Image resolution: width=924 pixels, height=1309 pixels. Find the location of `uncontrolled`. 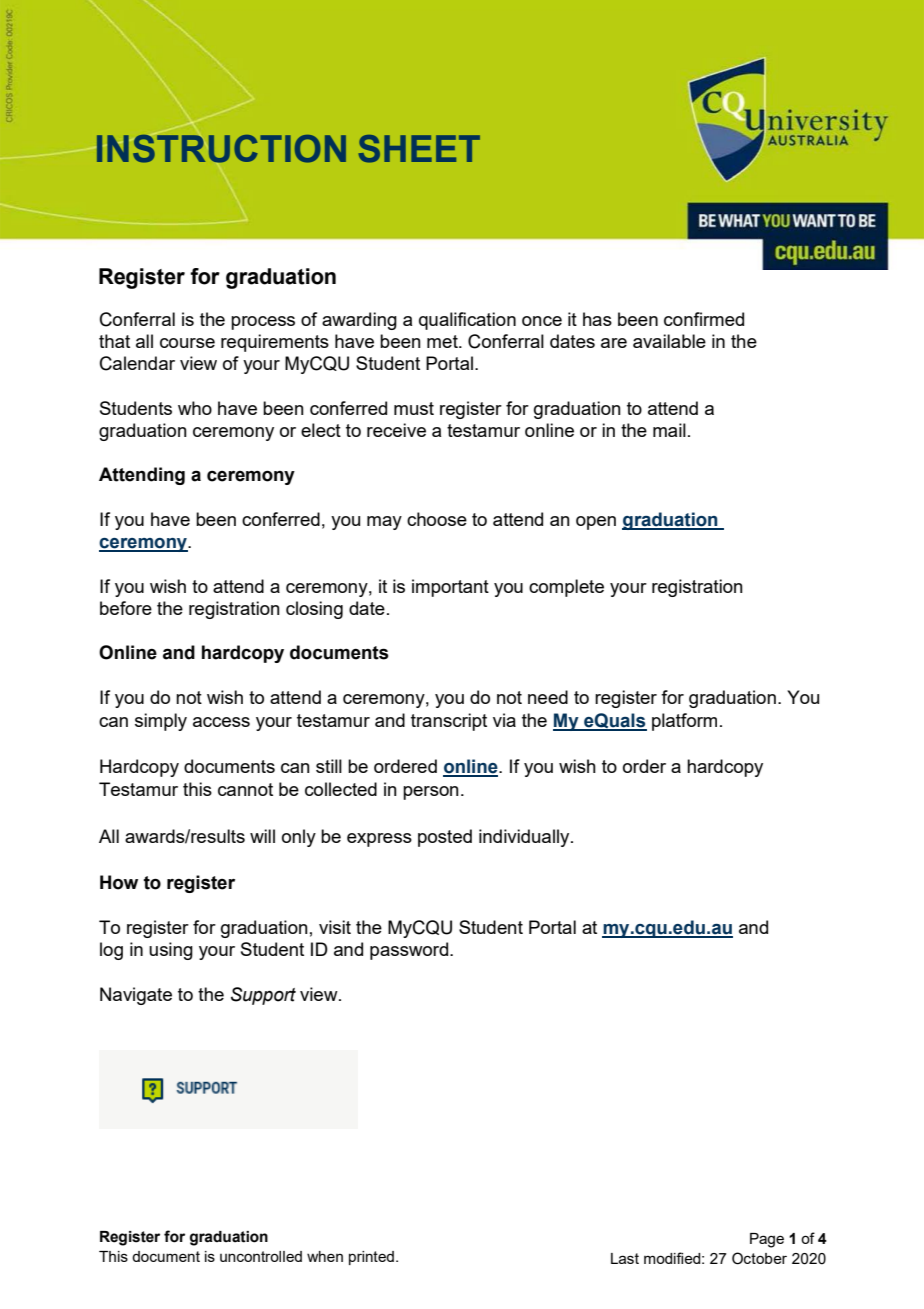

uncontrolled is located at coordinates (261, 1256).
